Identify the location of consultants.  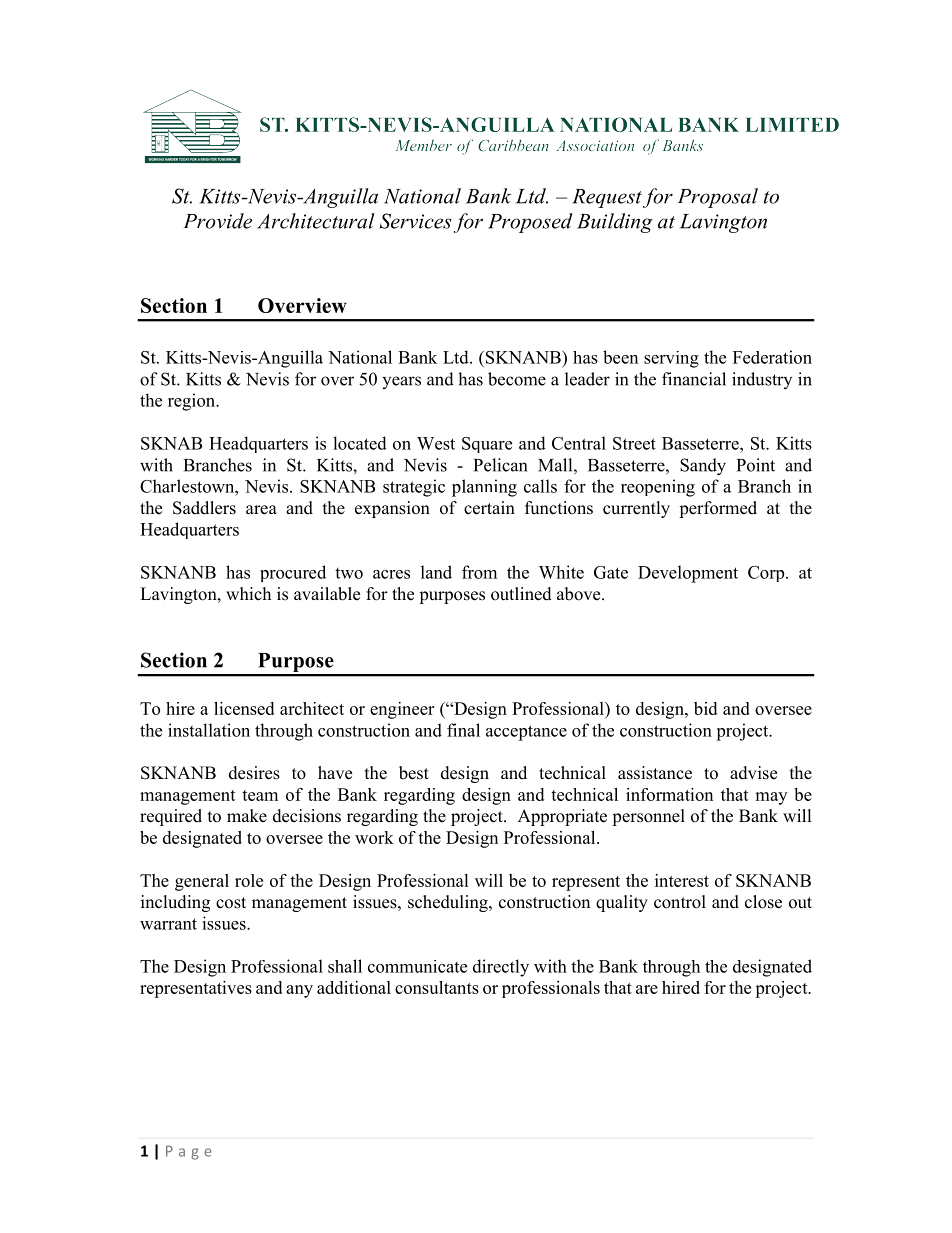
(437, 987).
